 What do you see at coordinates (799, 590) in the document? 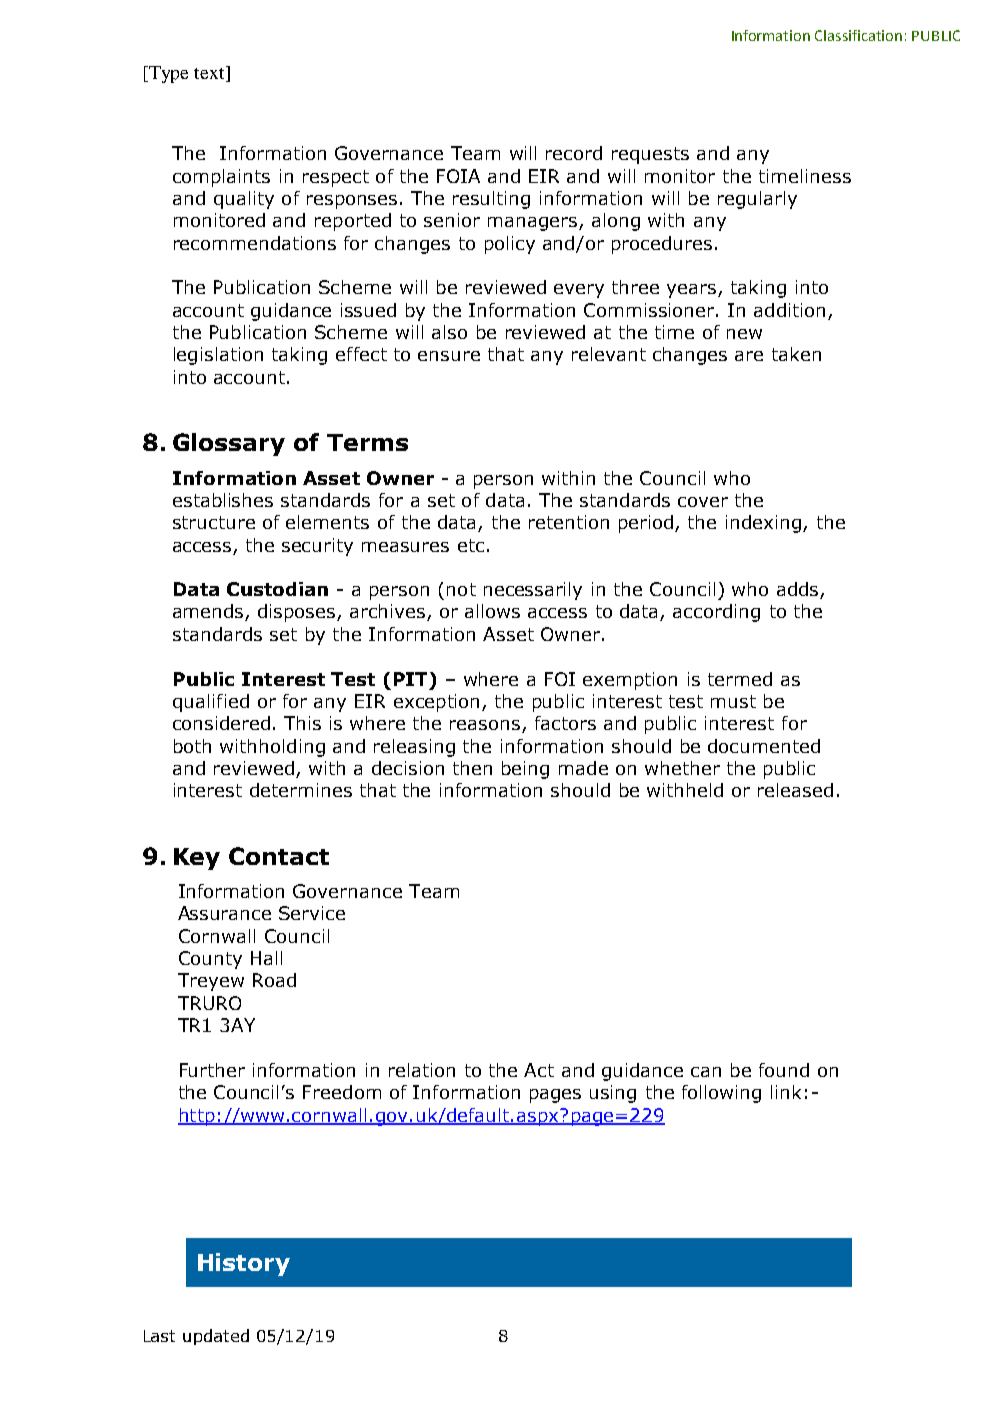
I see `adds` at bounding box center [799, 590].
